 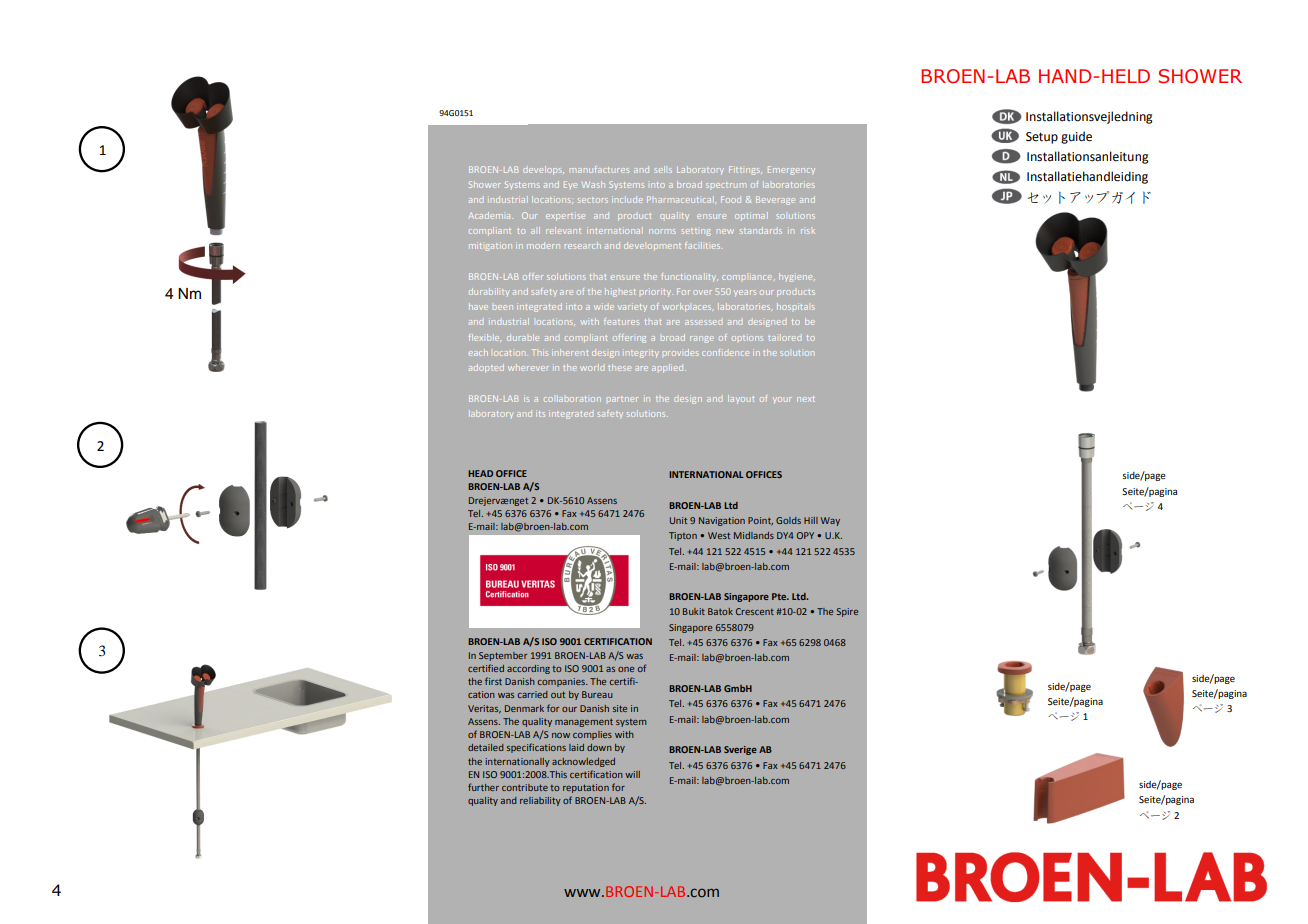 I want to click on Crescent, so click(x=755, y=611).
